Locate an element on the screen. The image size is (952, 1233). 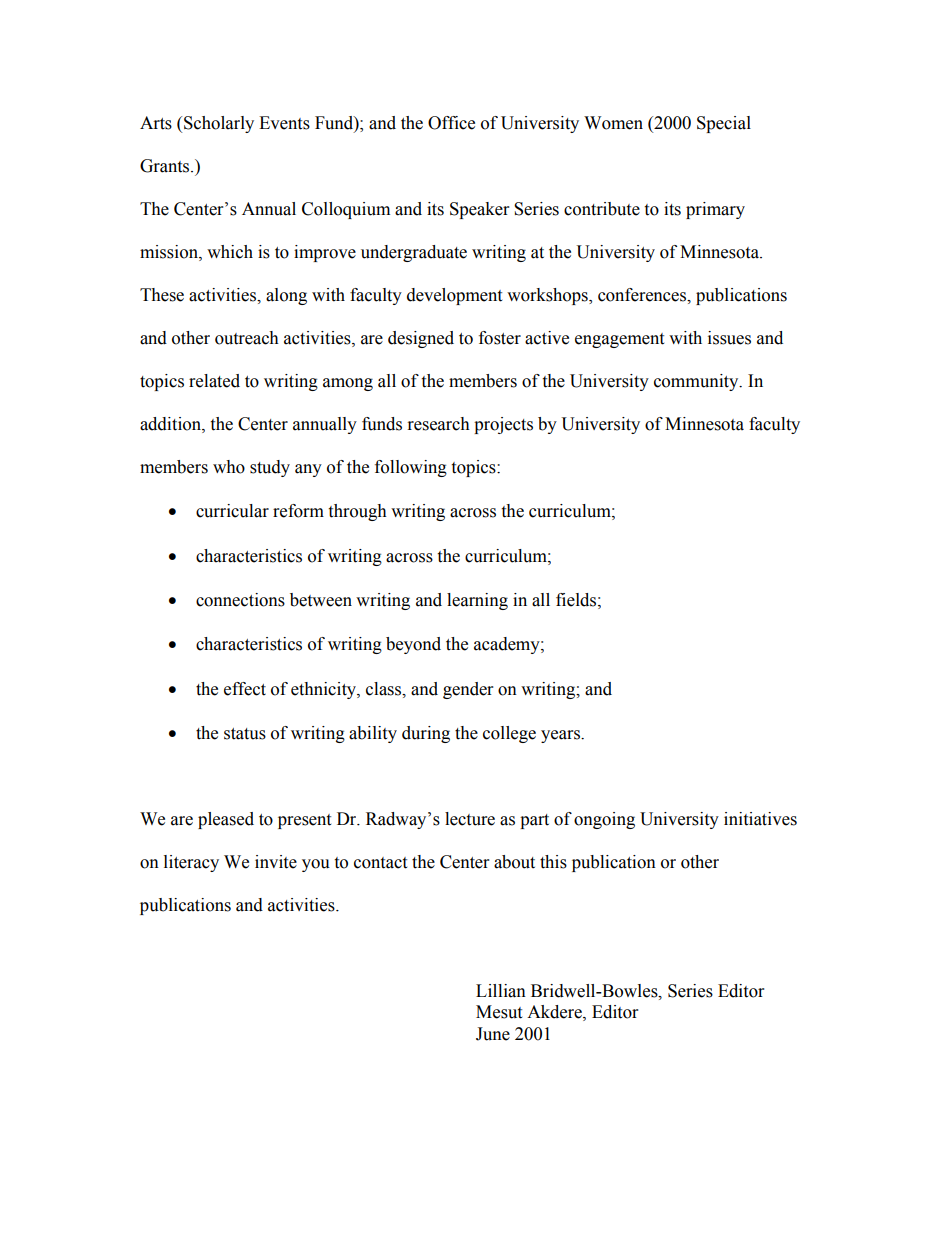
Scholarly is located at coordinates (219, 124).
